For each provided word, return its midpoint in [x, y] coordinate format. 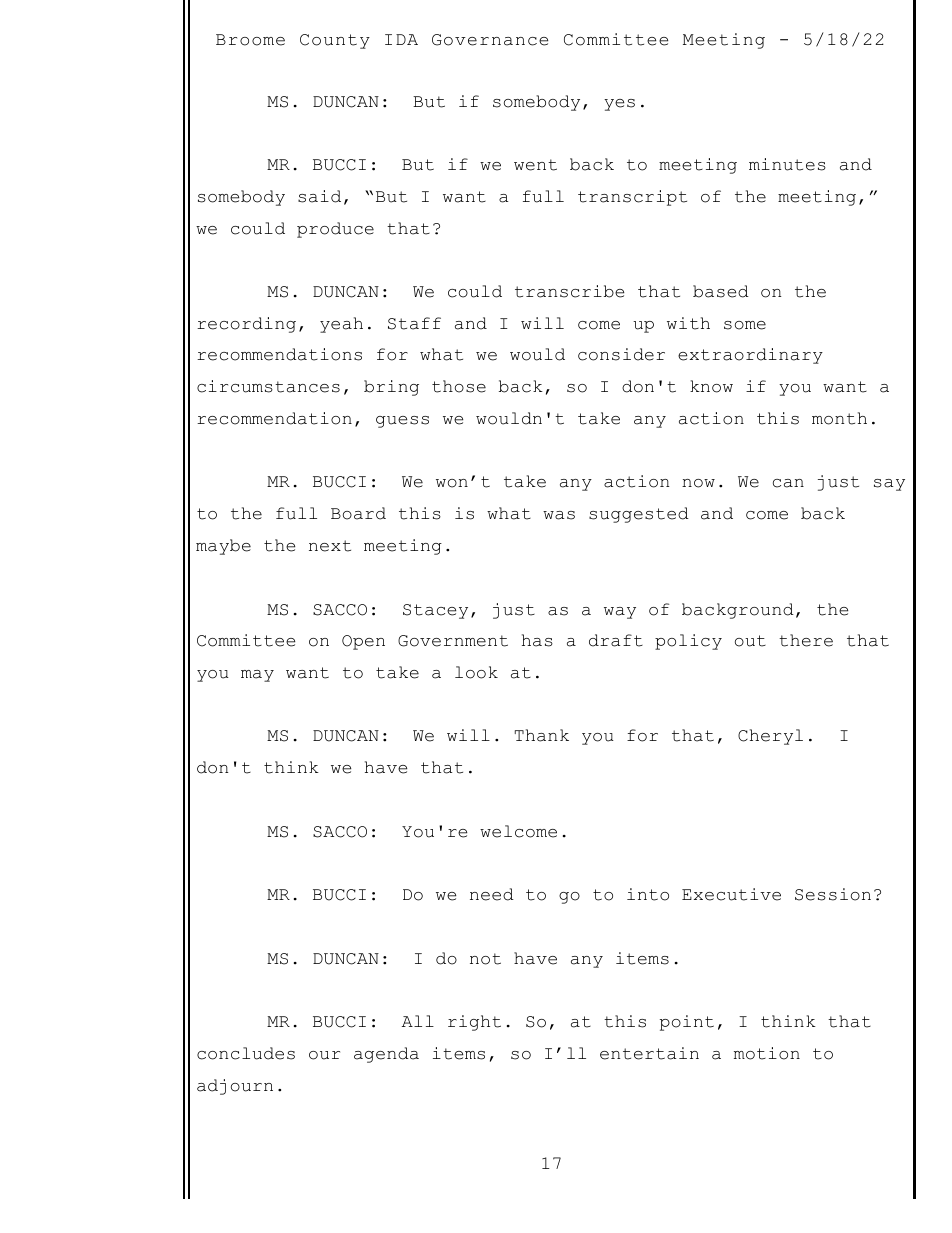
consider [621, 354]
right [474, 1023]
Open [363, 642]
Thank [542, 735]
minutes [787, 164]
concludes [246, 1053]
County [335, 41]
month [839, 418]
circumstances [268, 386]
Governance [490, 40]
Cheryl [770, 737]
